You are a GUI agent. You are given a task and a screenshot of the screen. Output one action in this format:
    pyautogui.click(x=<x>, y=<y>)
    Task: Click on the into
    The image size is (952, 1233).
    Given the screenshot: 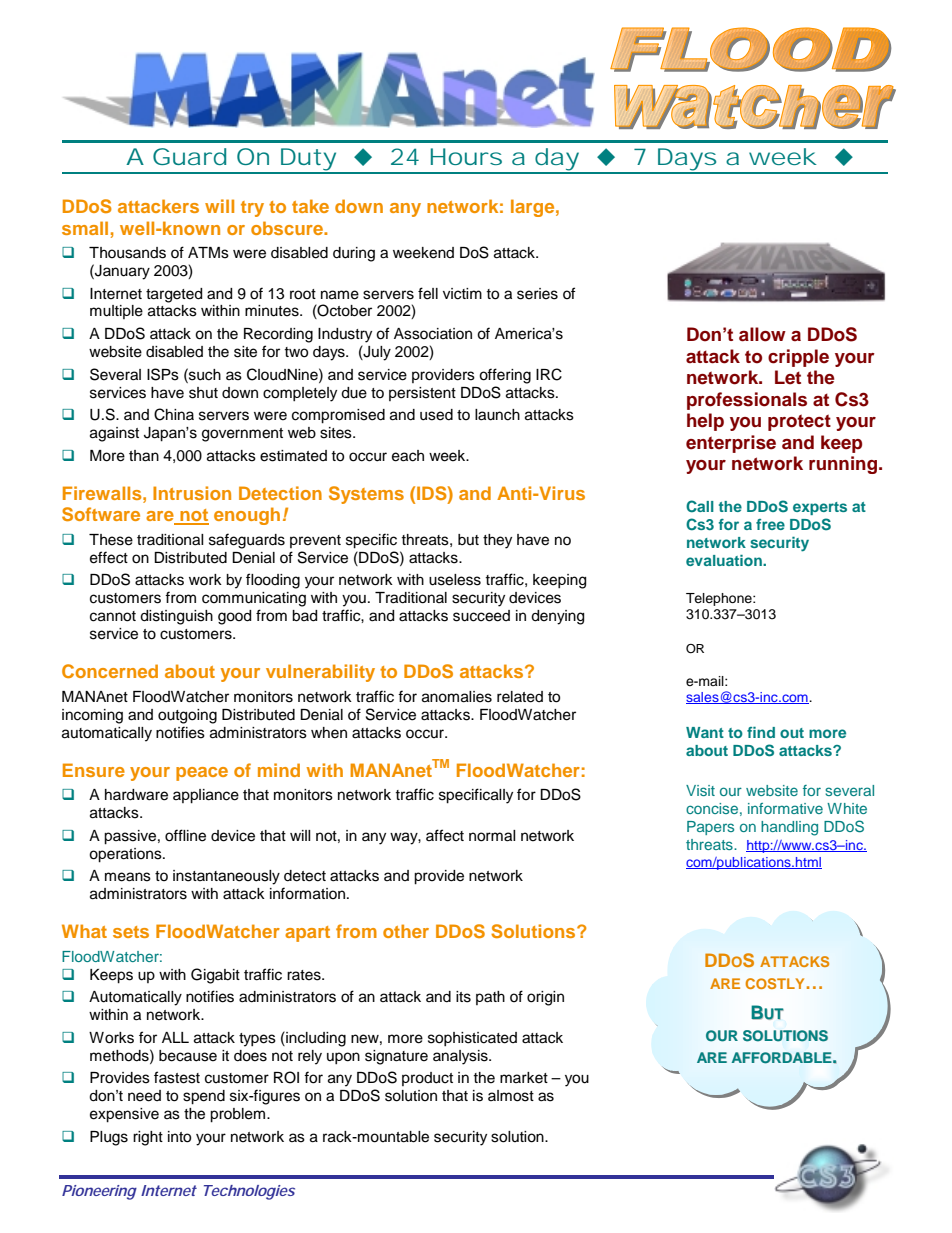 What is the action you would take?
    pyautogui.click(x=179, y=1137)
